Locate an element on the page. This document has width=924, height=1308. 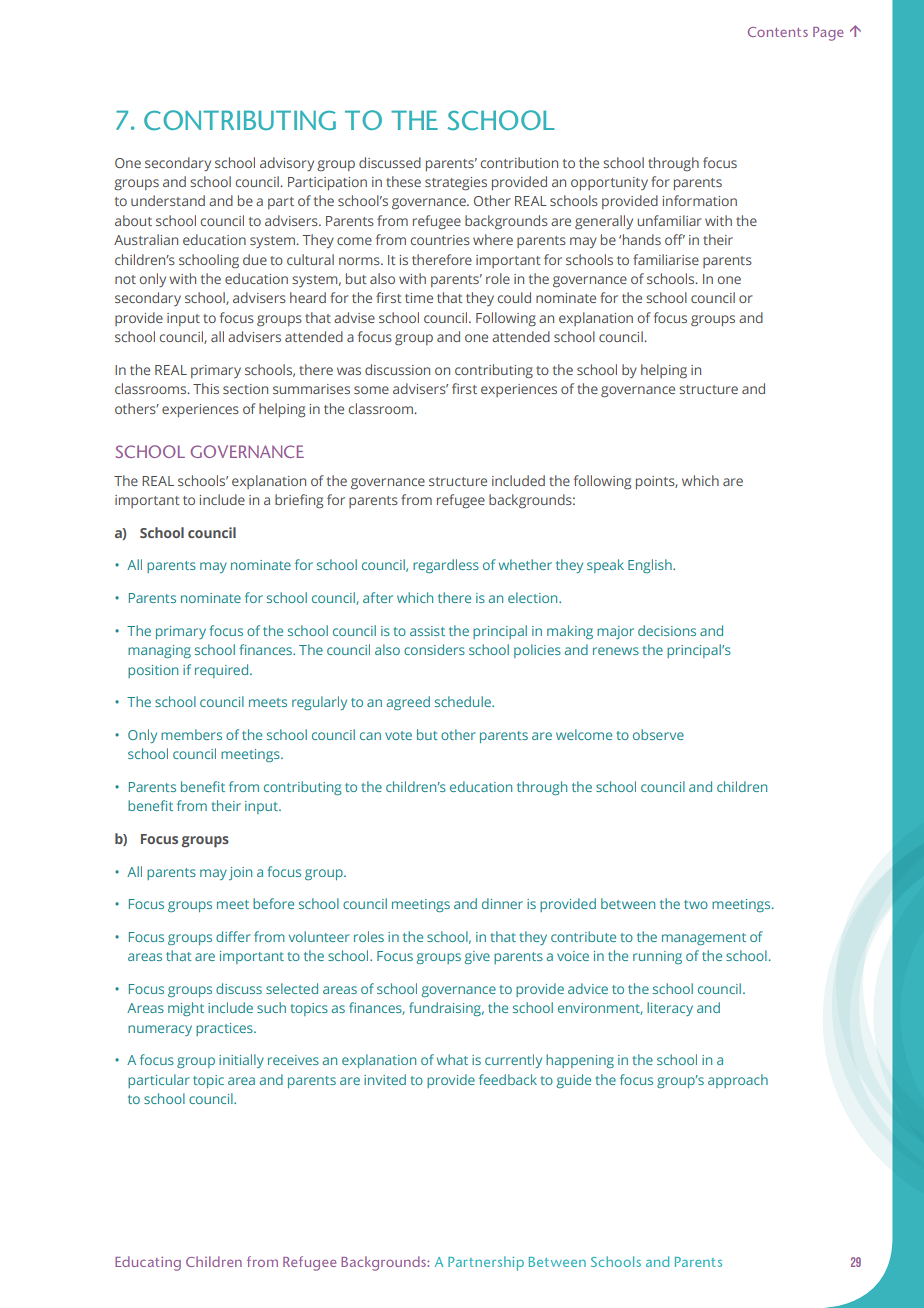
familiarise is located at coordinates (666, 259).
